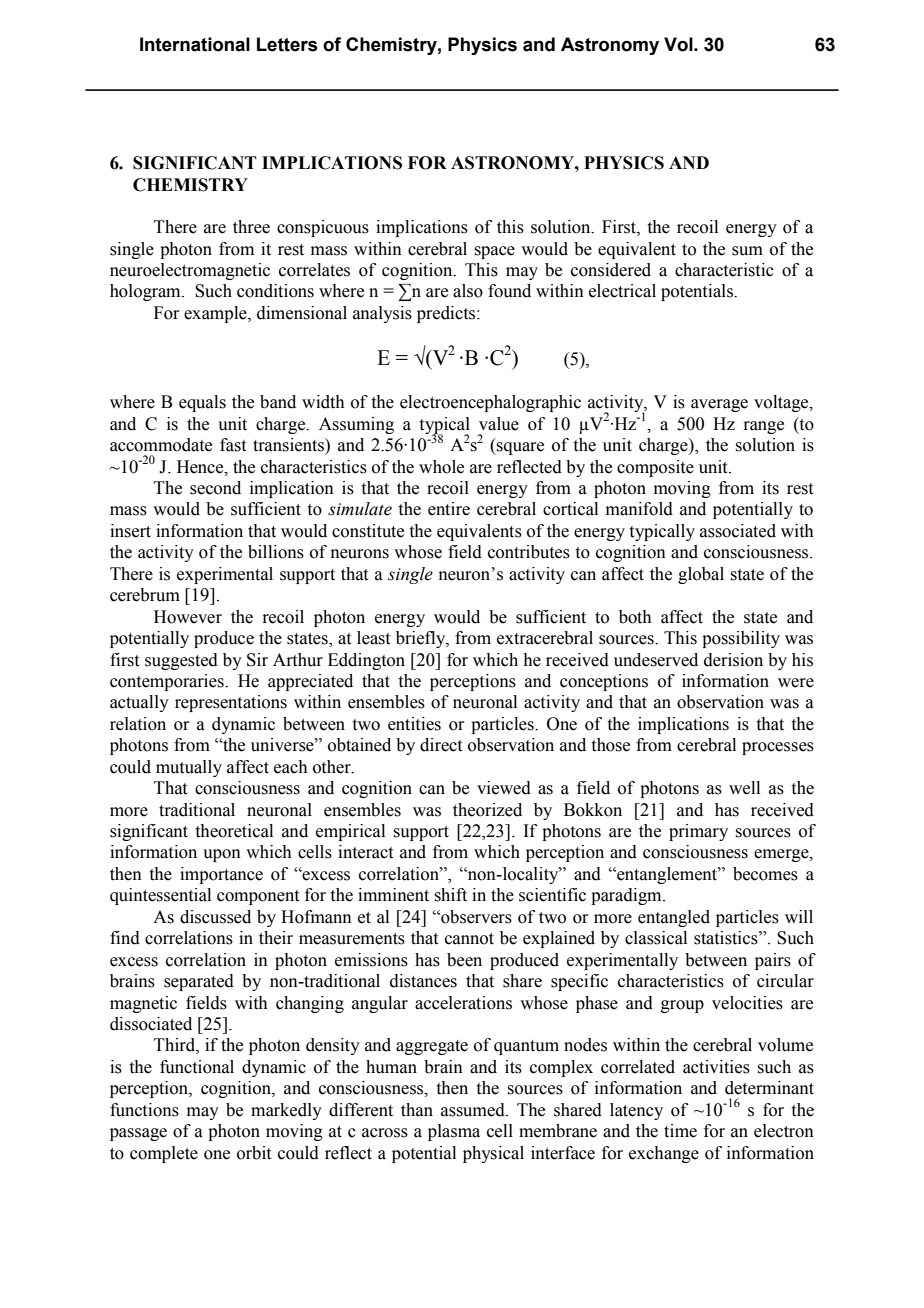 This screenshot has height=1308, width=924. I want to click on considered, so click(611, 270).
